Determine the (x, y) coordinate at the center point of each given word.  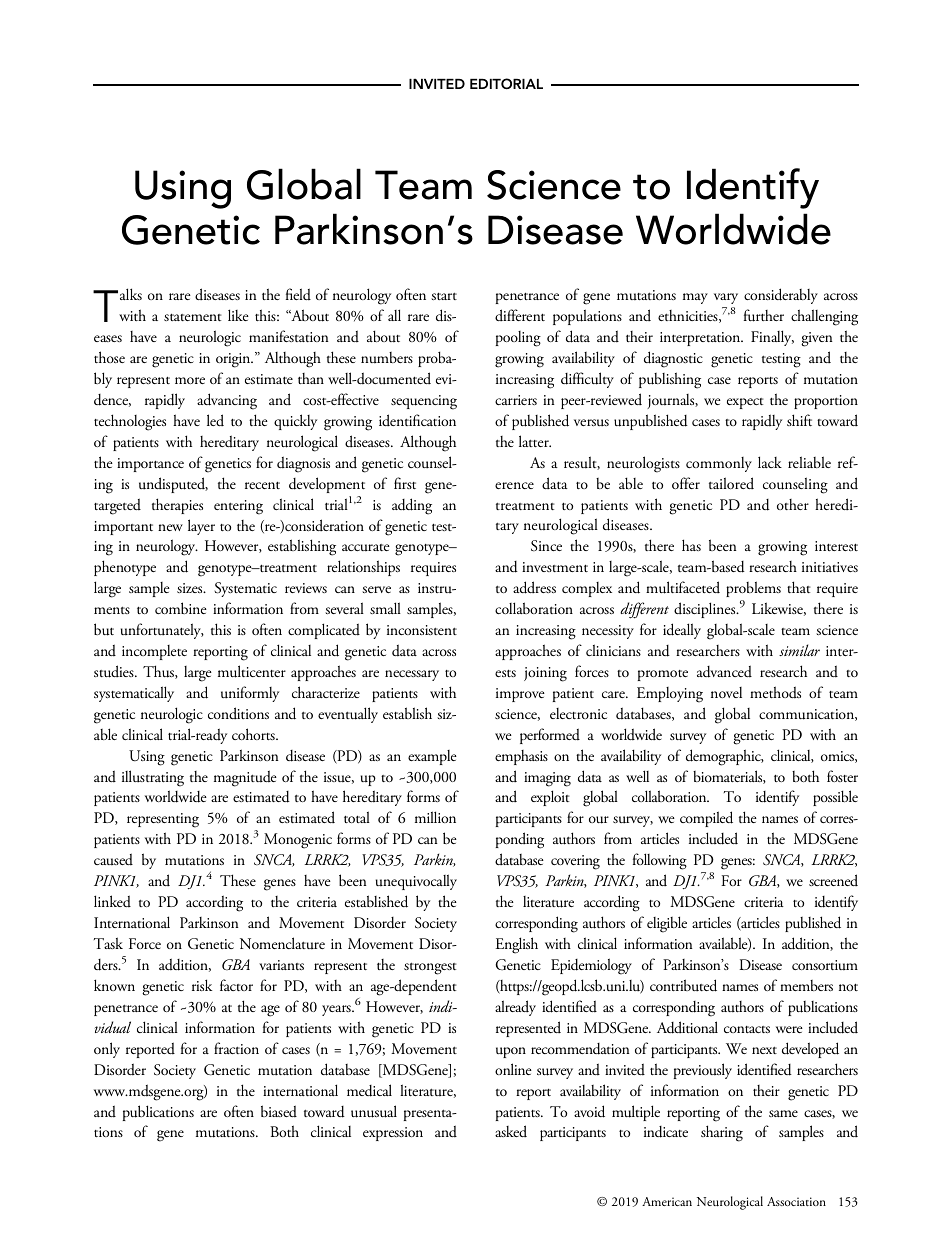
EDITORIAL (506, 84)
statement (192, 317)
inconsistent (422, 630)
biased (279, 1111)
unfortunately (162, 631)
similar (799, 650)
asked (511, 1131)
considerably (781, 296)
